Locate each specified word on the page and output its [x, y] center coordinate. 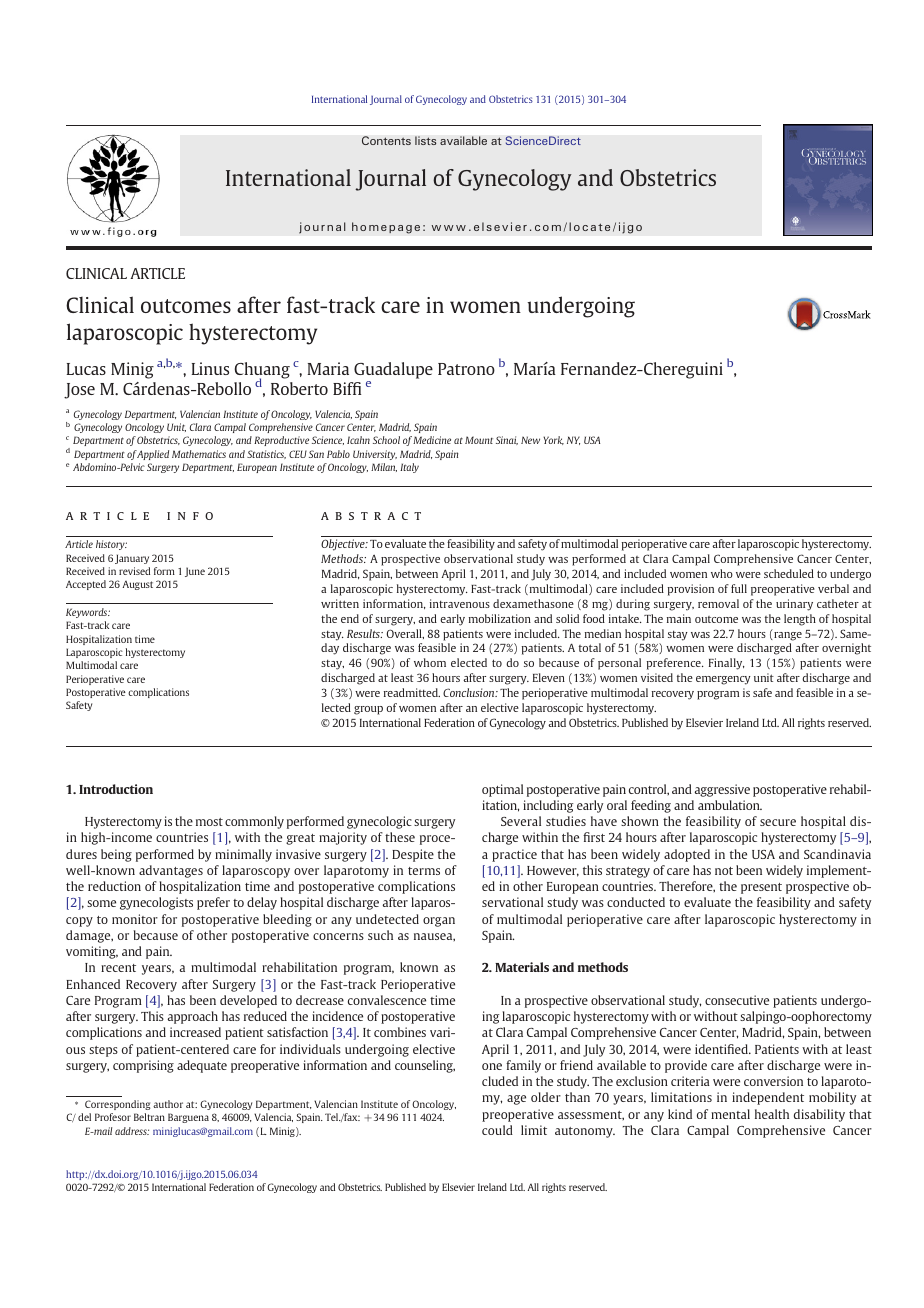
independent [768, 1098]
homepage [386, 228]
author [168, 1104]
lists [426, 140]
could [497, 1130]
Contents [386, 140]
